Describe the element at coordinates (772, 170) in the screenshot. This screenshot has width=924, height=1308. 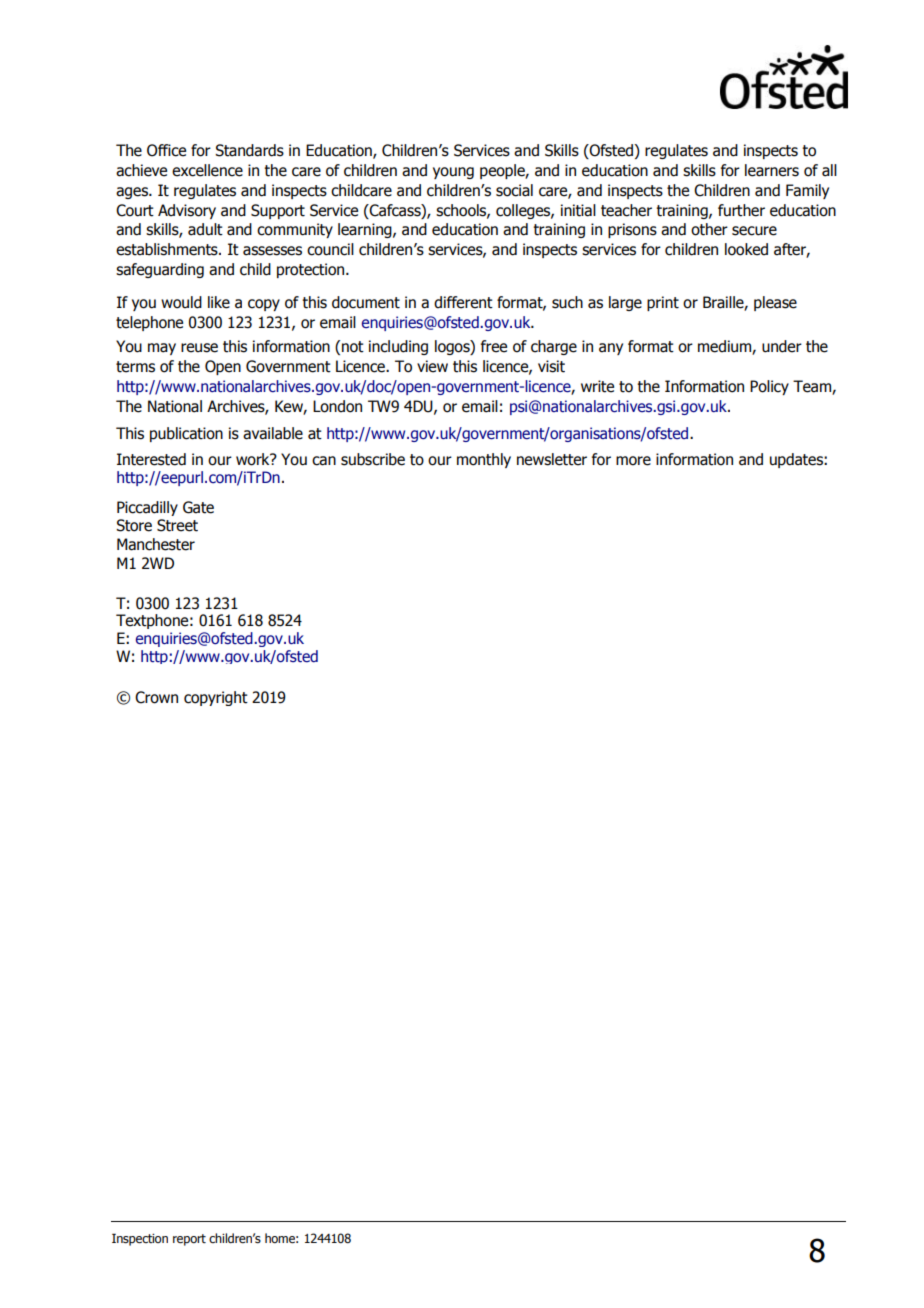
I see `learners` at that location.
